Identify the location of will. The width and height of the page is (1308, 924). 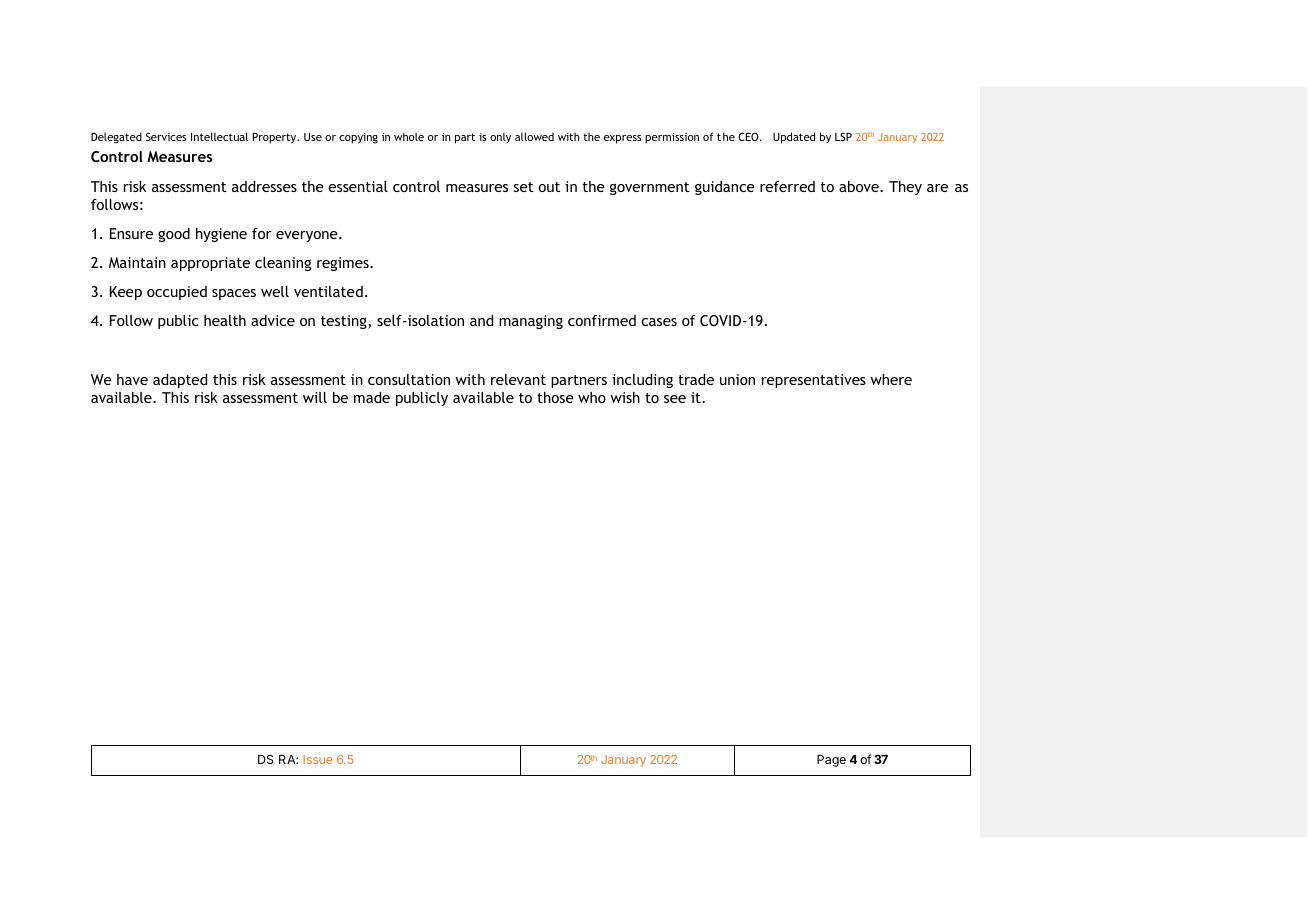
(315, 397).
